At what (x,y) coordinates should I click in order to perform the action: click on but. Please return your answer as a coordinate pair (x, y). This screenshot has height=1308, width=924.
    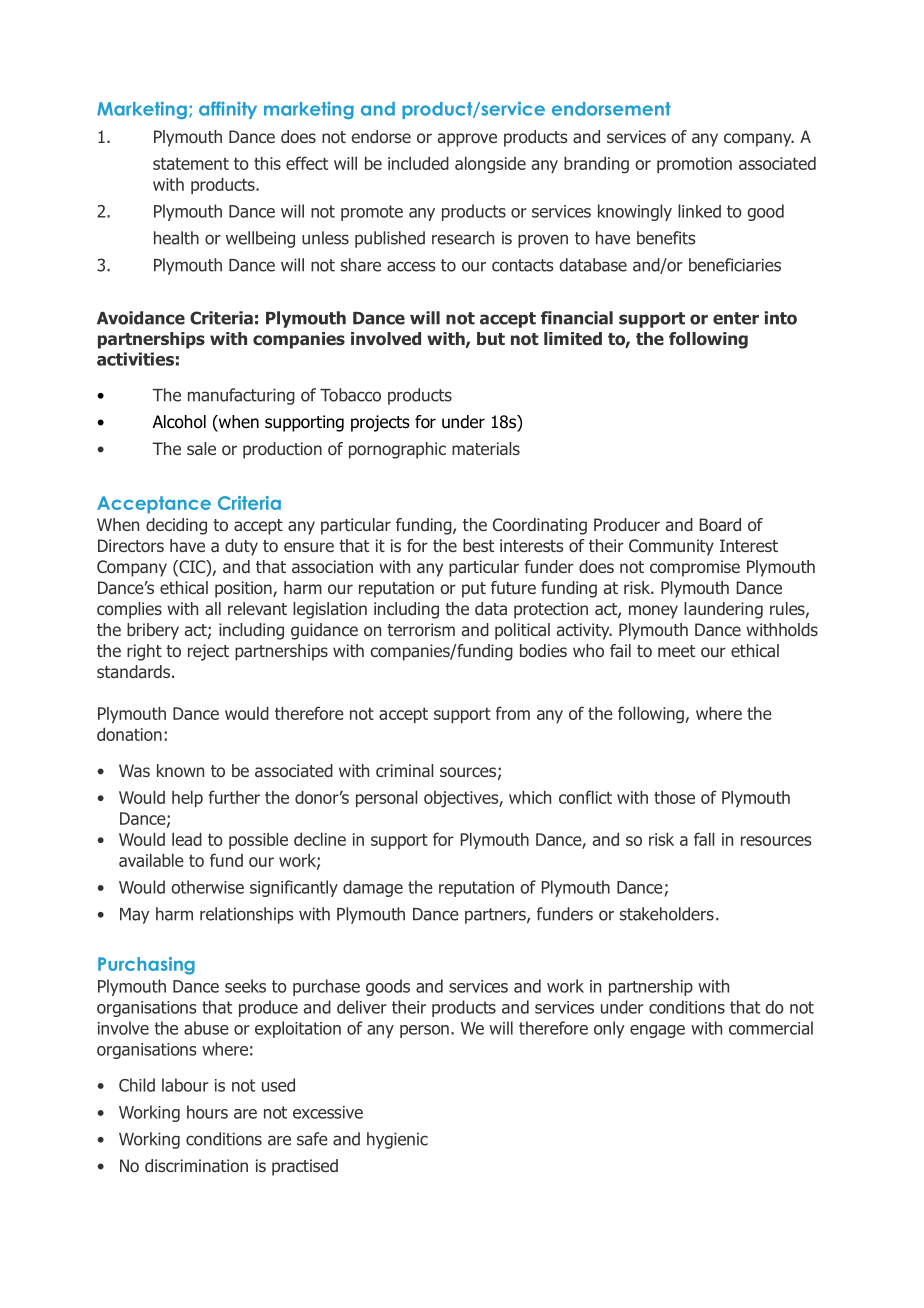
    Looking at the image, I should click on (491, 338).
